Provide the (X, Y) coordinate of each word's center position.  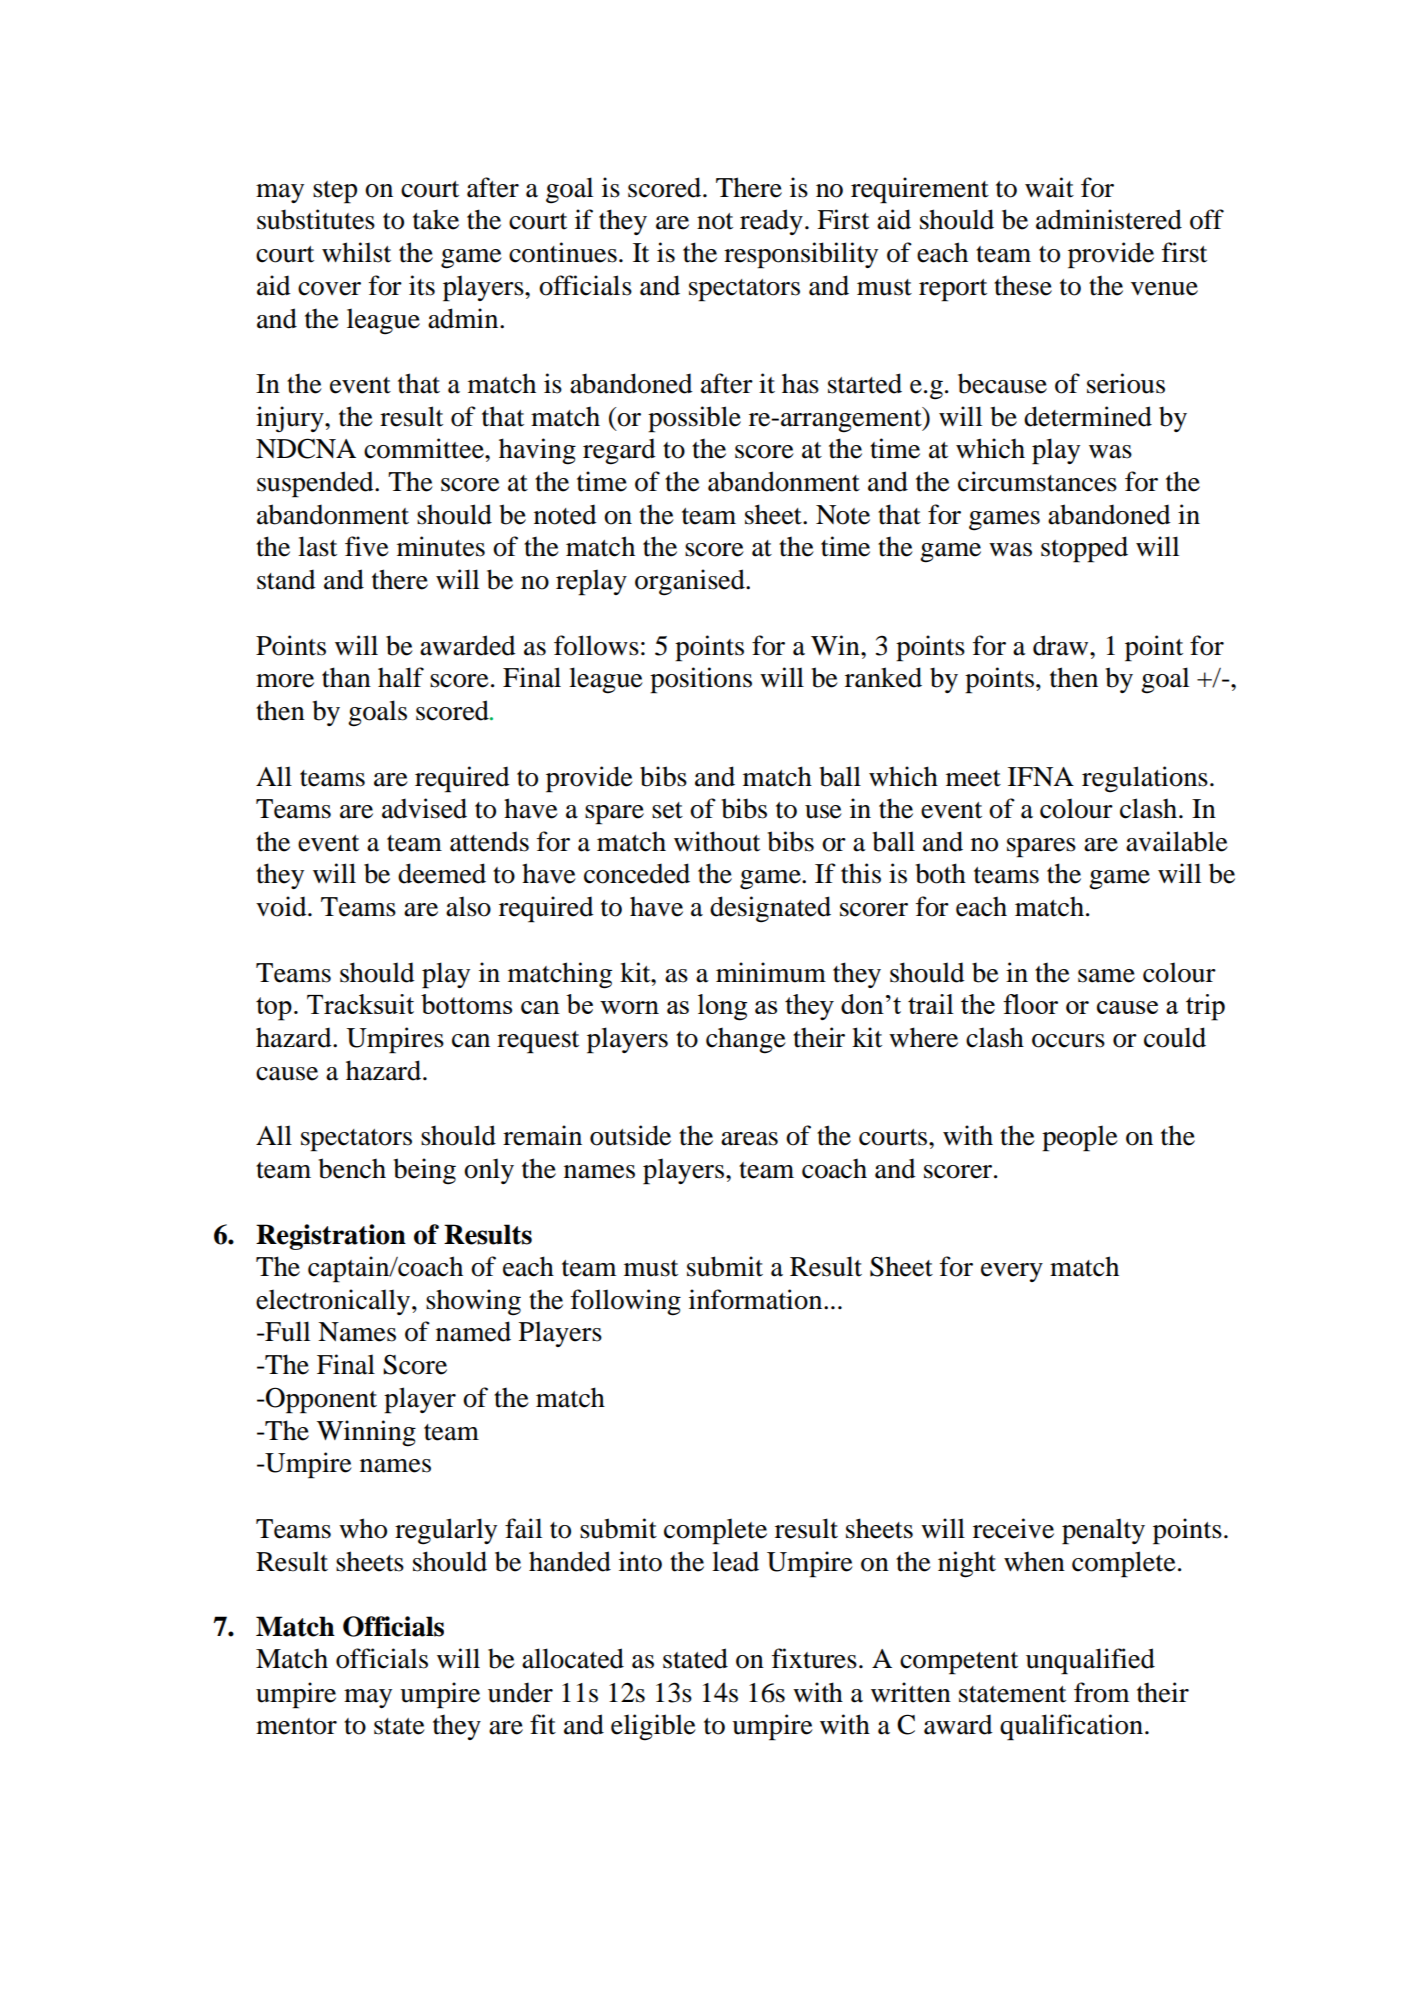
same (1106, 976)
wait (1049, 187)
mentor (296, 1726)
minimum (771, 972)
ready (771, 222)
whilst (356, 252)
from (1101, 1692)
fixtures (814, 1658)
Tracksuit (360, 1004)
